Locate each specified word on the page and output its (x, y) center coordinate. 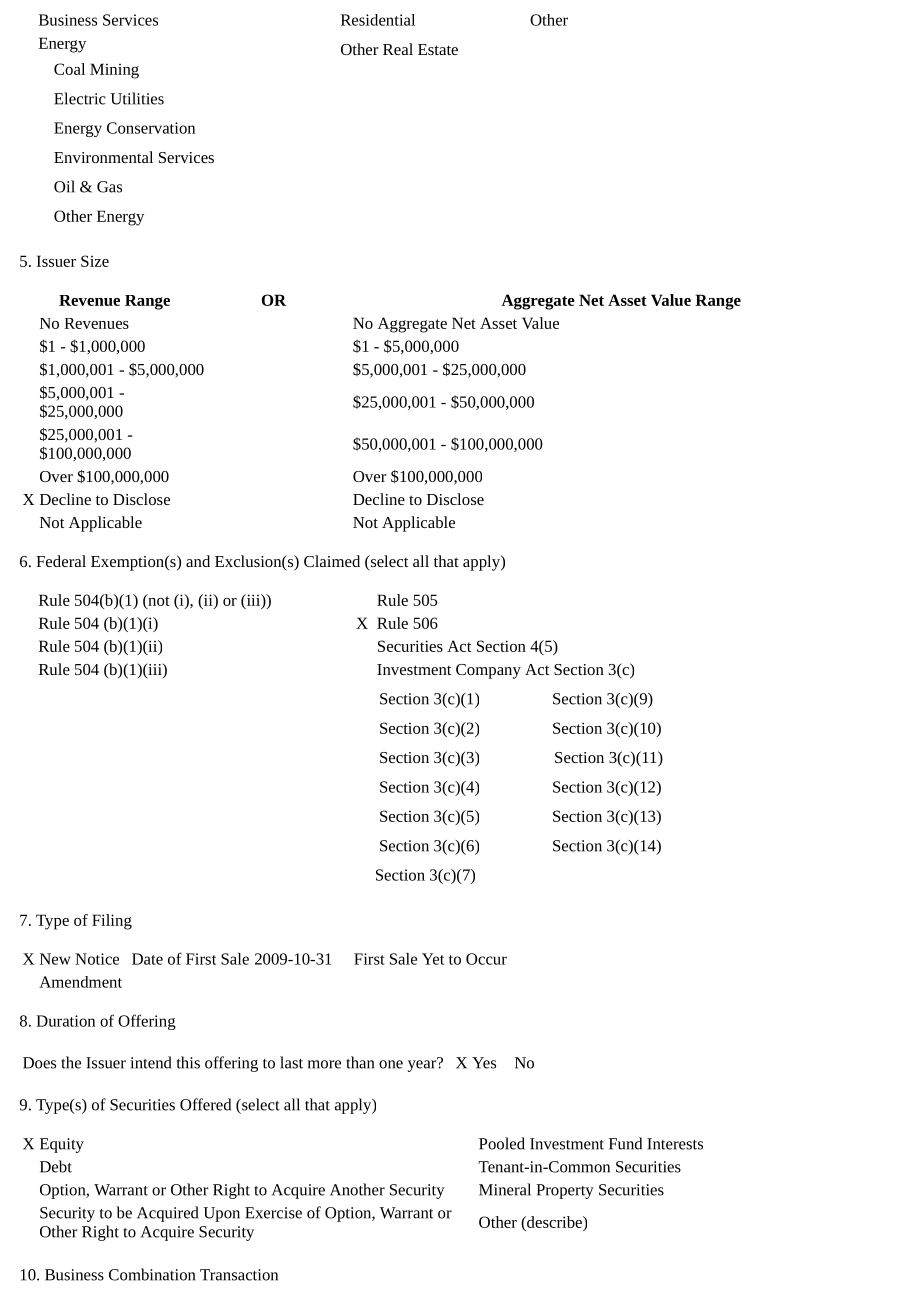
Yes (484, 1063)
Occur (486, 959)
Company (488, 671)
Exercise (273, 1213)
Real (398, 49)
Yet (433, 959)
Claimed (332, 561)
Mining (114, 71)
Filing (112, 922)
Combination (152, 1274)
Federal (61, 561)
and (198, 561)
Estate (438, 49)
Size (95, 261)
